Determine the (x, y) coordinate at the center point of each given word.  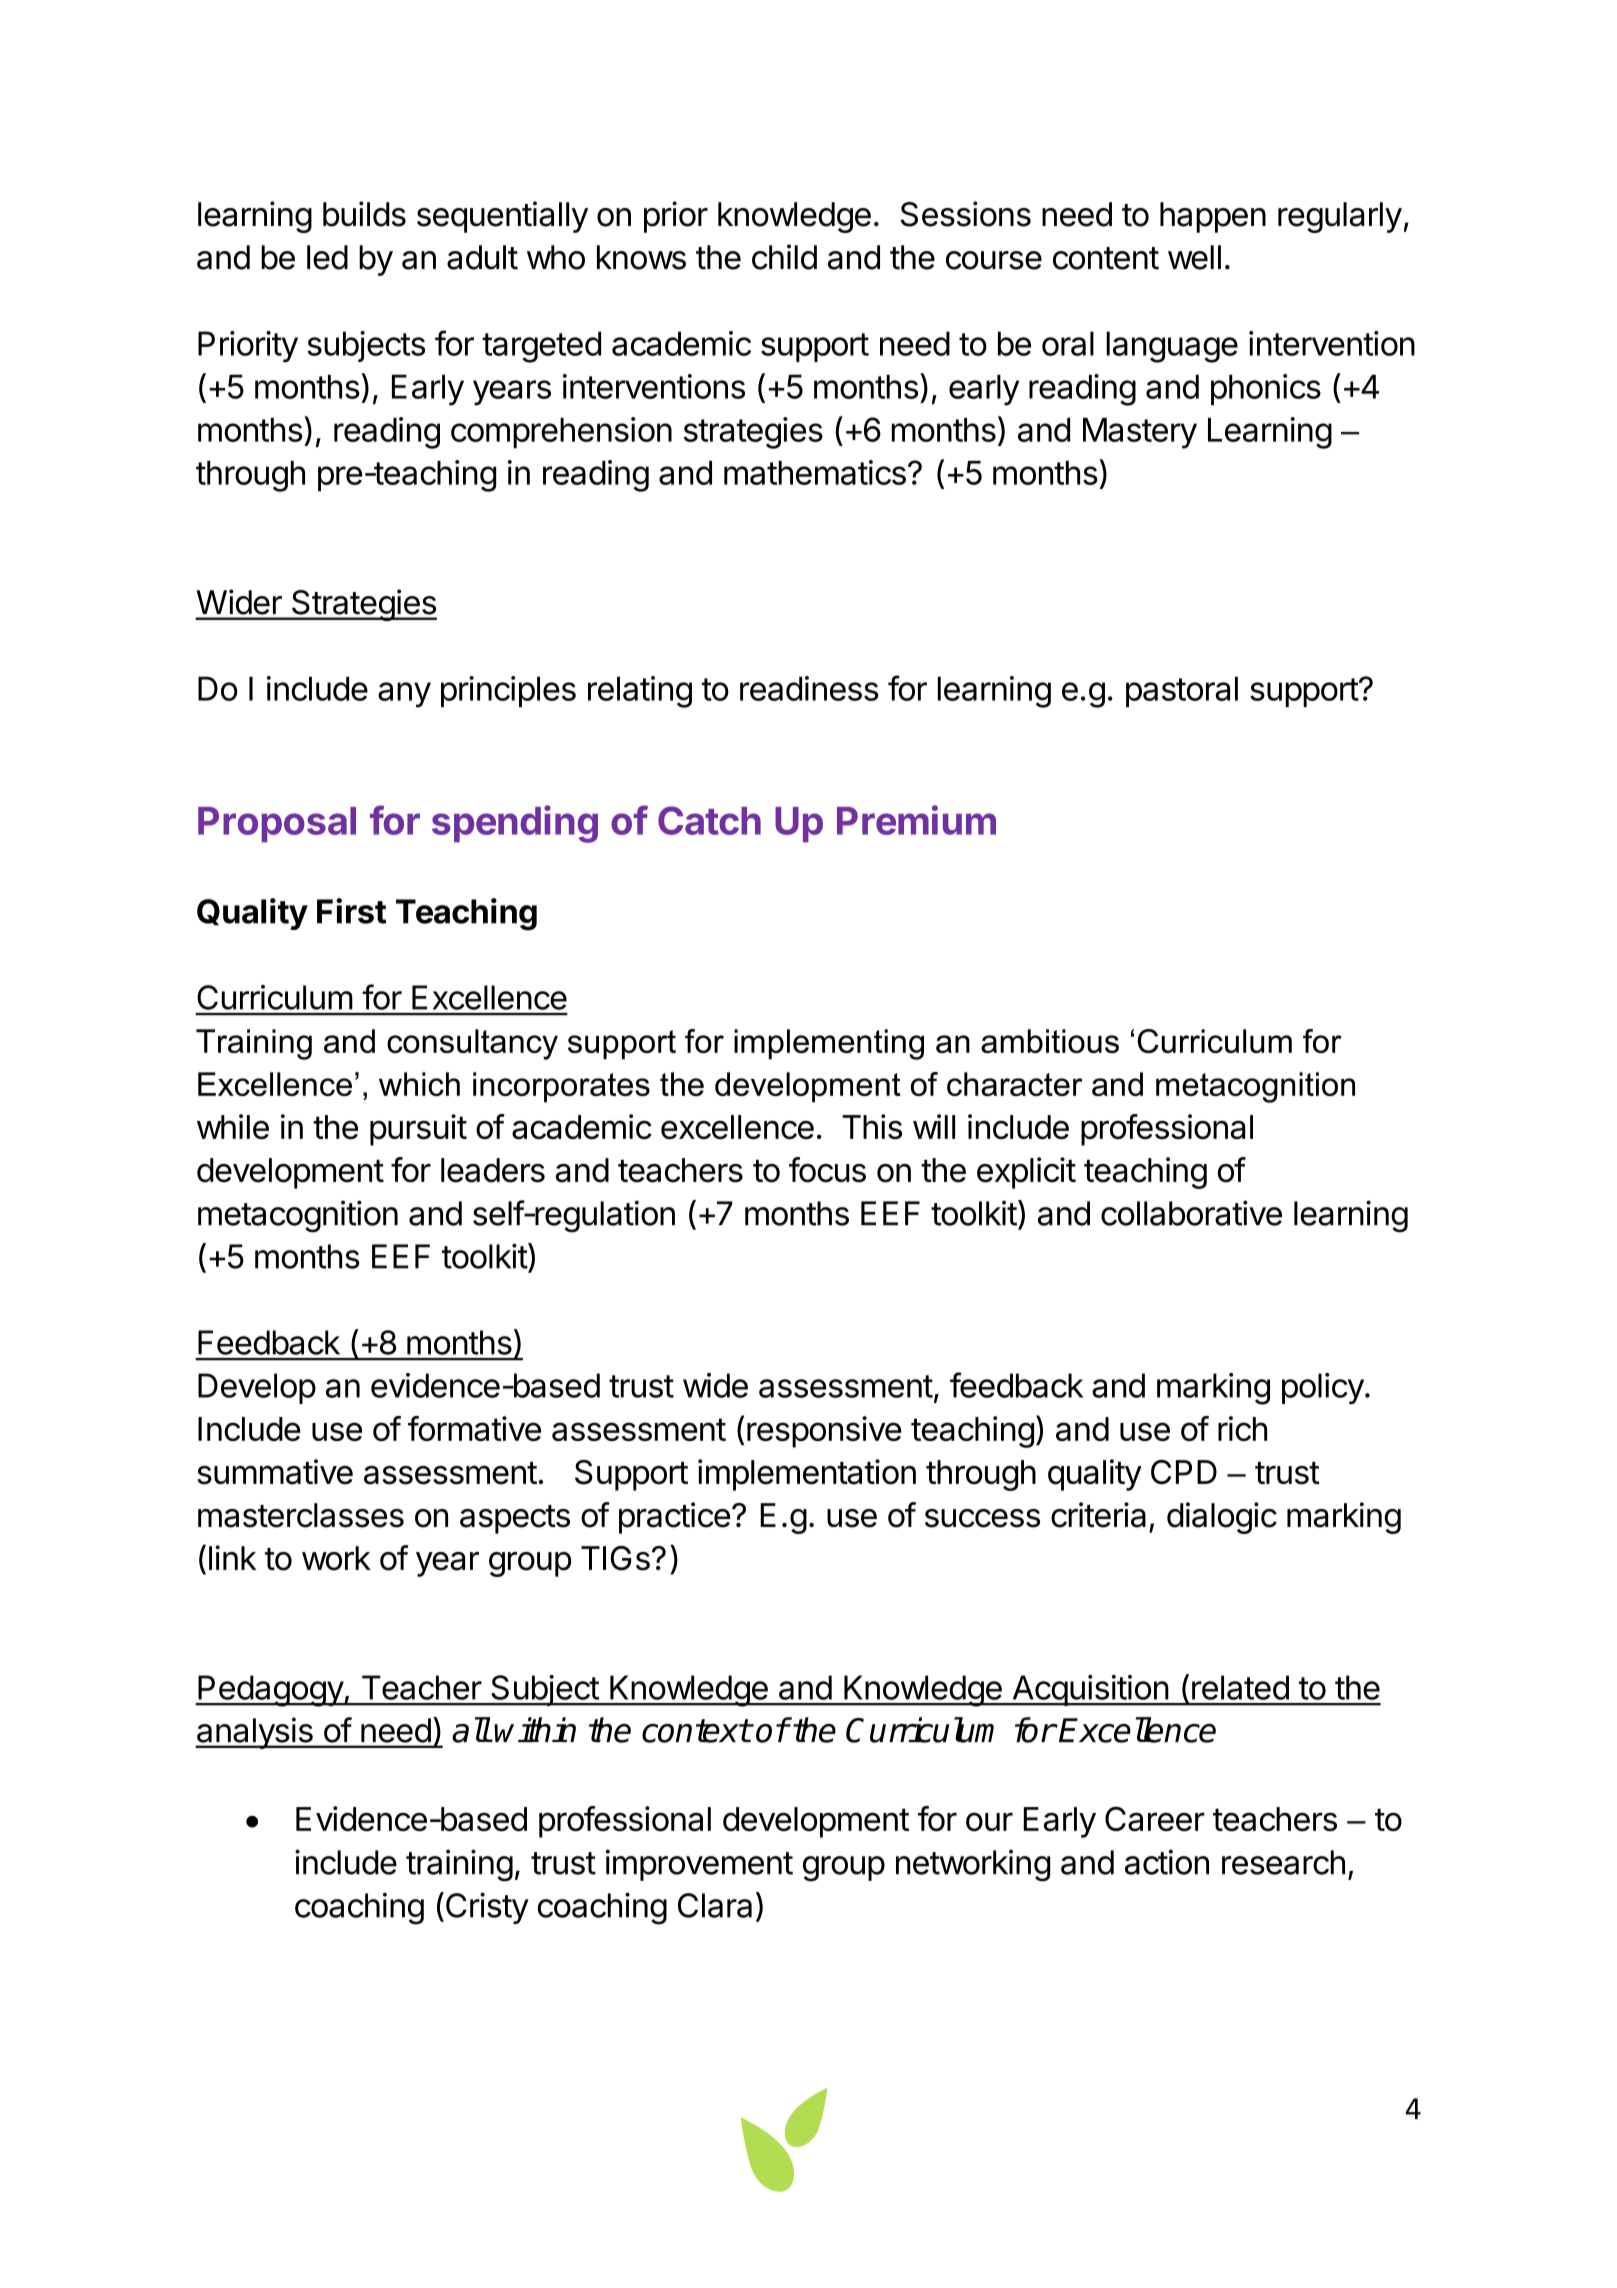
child (784, 257)
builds (364, 214)
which (419, 1084)
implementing (829, 1044)
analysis (255, 1733)
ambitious (1050, 1041)
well (1194, 257)
